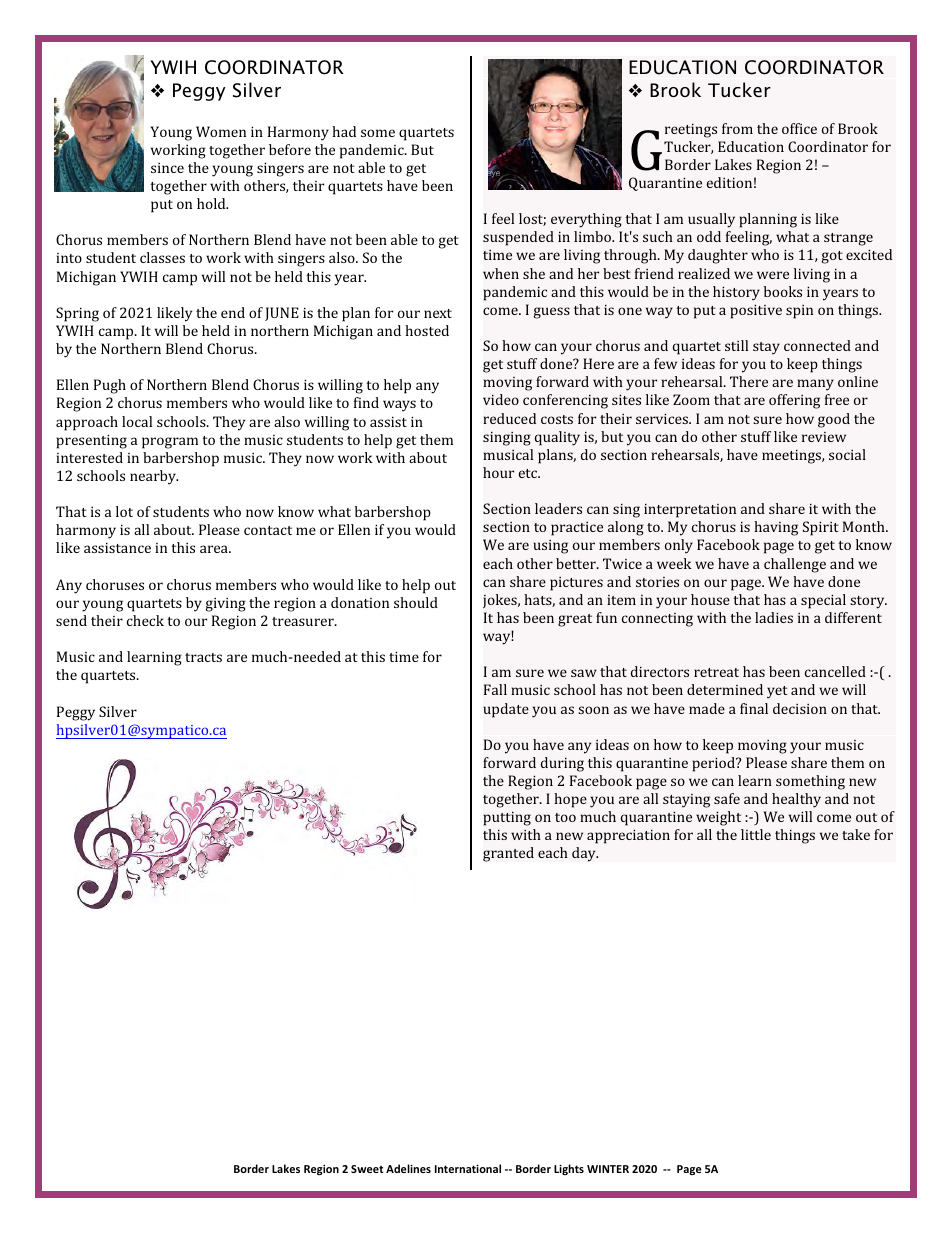  What do you see at coordinates (507, 818) in the screenshot?
I see `putting` at bounding box center [507, 818].
